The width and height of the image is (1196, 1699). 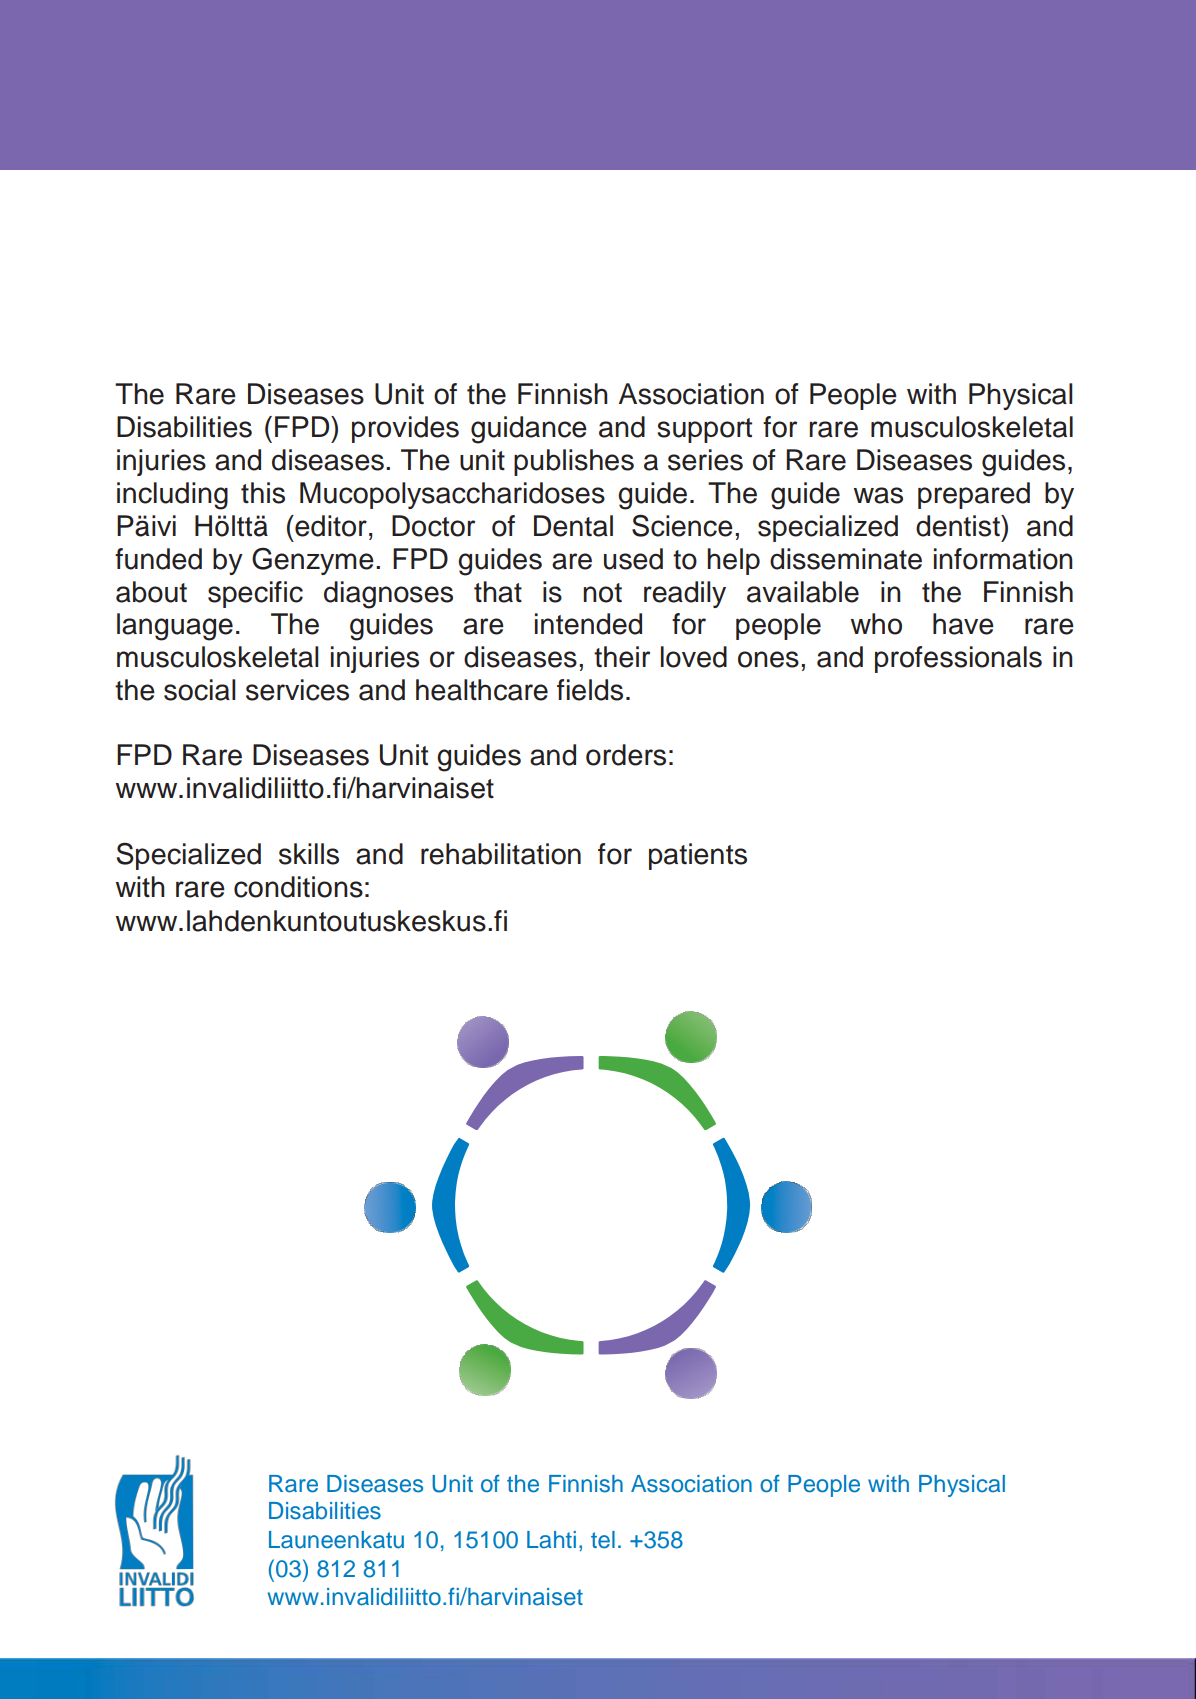 I want to click on patients, so click(x=698, y=856).
